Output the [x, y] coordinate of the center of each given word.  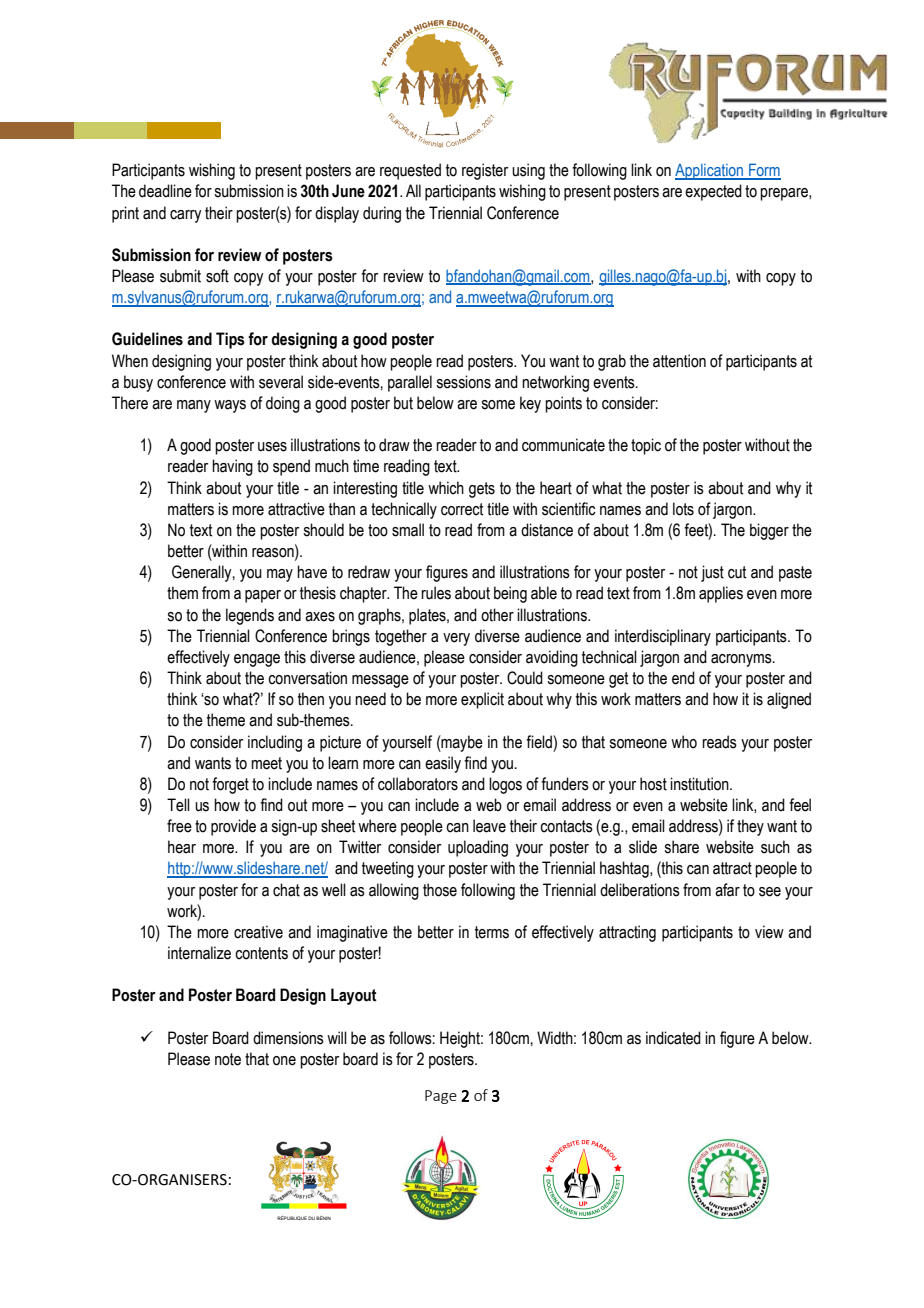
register [485, 171]
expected [713, 192]
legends [250, 616]
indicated [673, 1038]
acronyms [742, 660]
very [456, 639]
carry [185, 216]
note [228, 1059]
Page [441, 1097]
